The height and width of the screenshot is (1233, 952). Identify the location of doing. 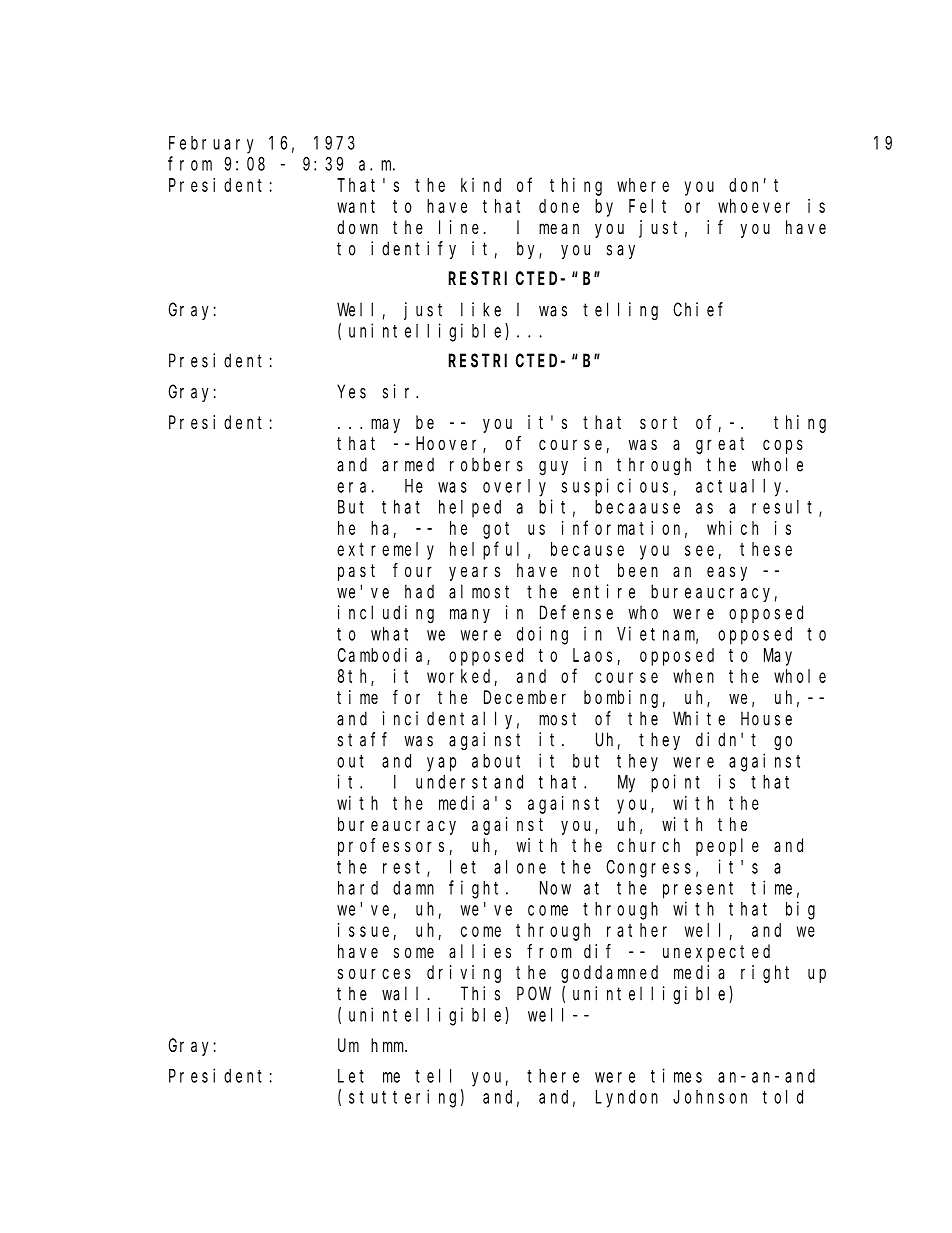
(542, 635).
